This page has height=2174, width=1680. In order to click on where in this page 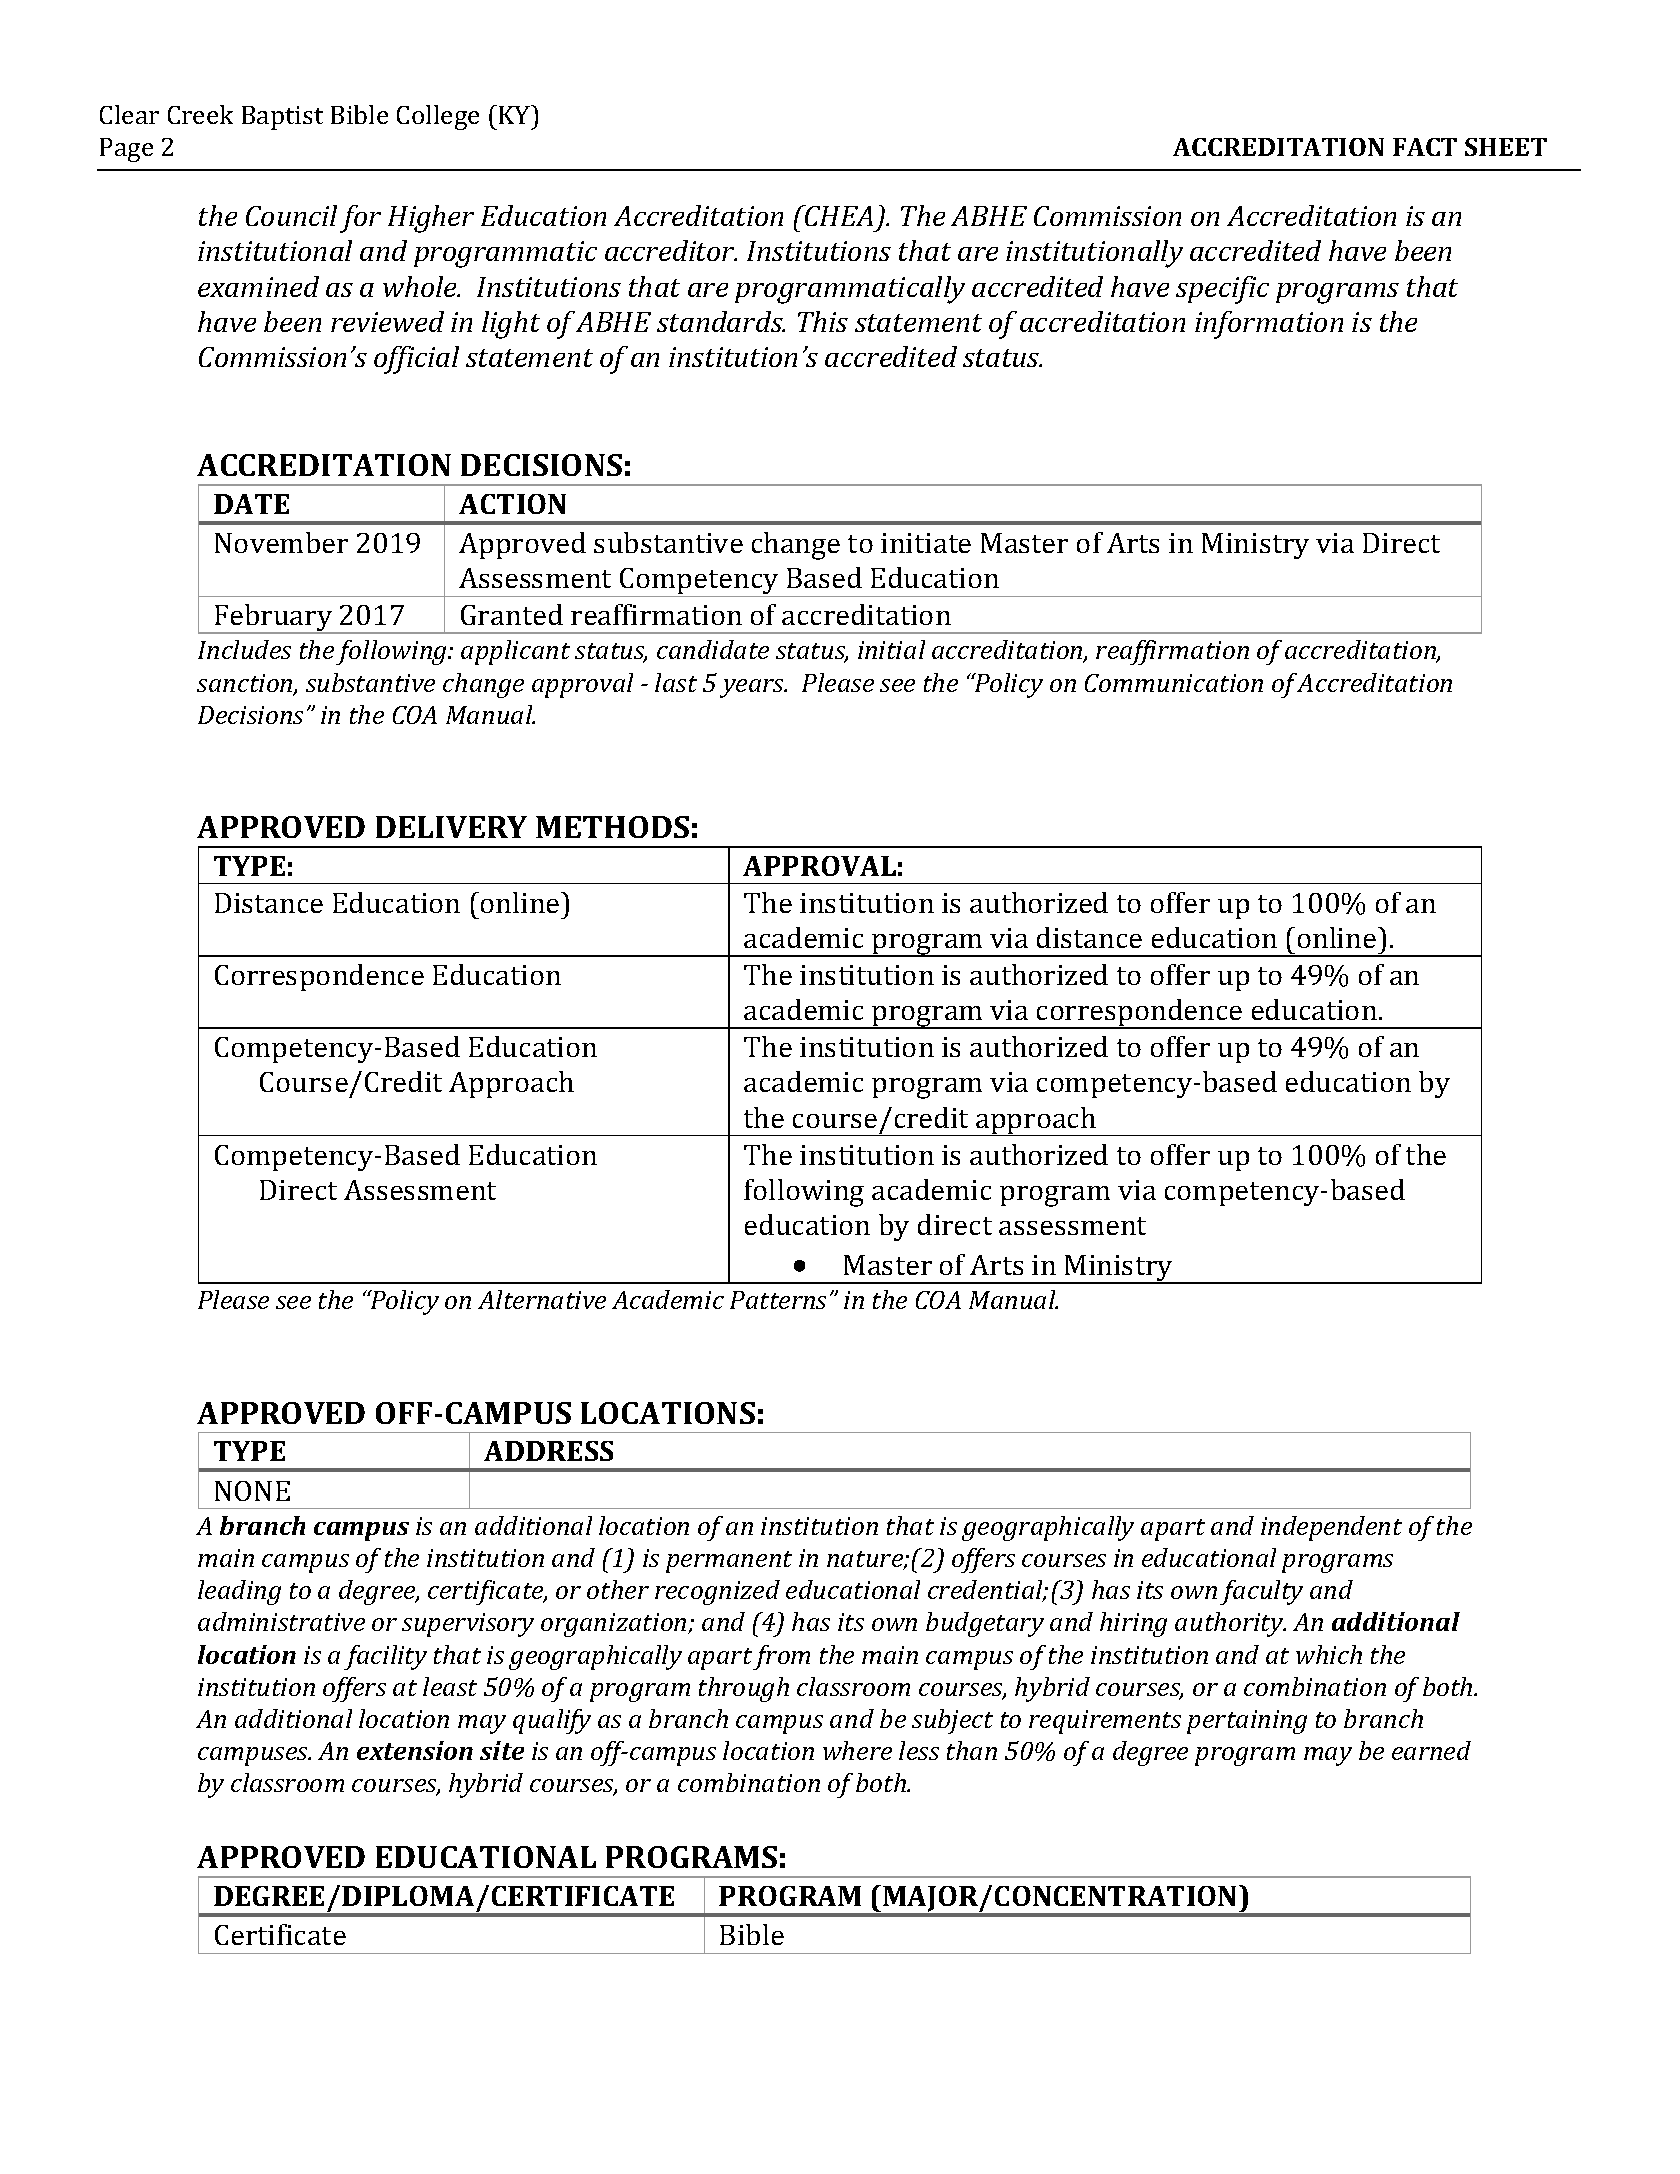, I will do `click(857, 1750)`.
